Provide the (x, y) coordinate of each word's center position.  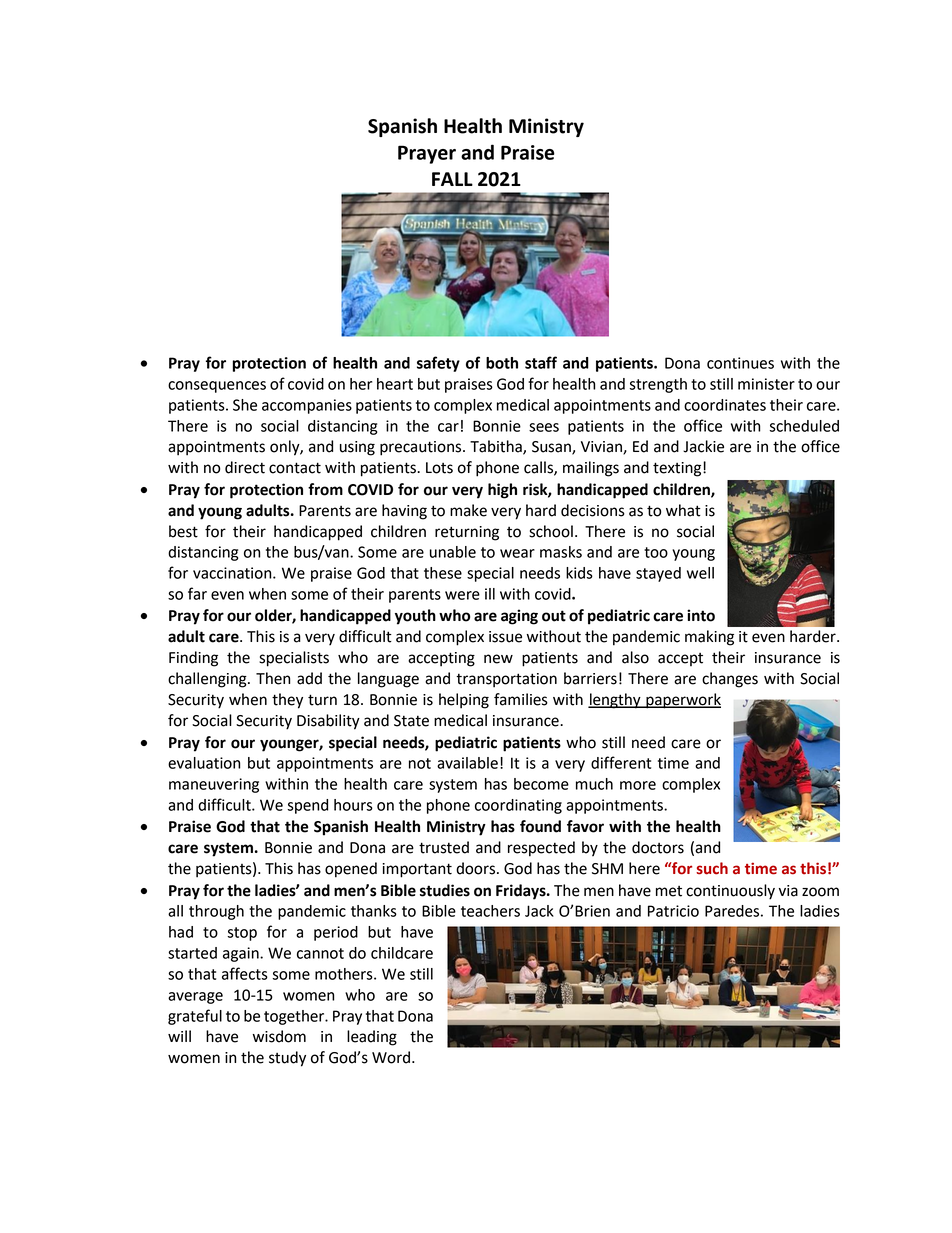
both (502, 363)
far (197, 593)
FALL (452, 179)
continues (740, 363)
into (701, 615)
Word (391, 1057)
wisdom (279, 1036)
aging (519, 617)
